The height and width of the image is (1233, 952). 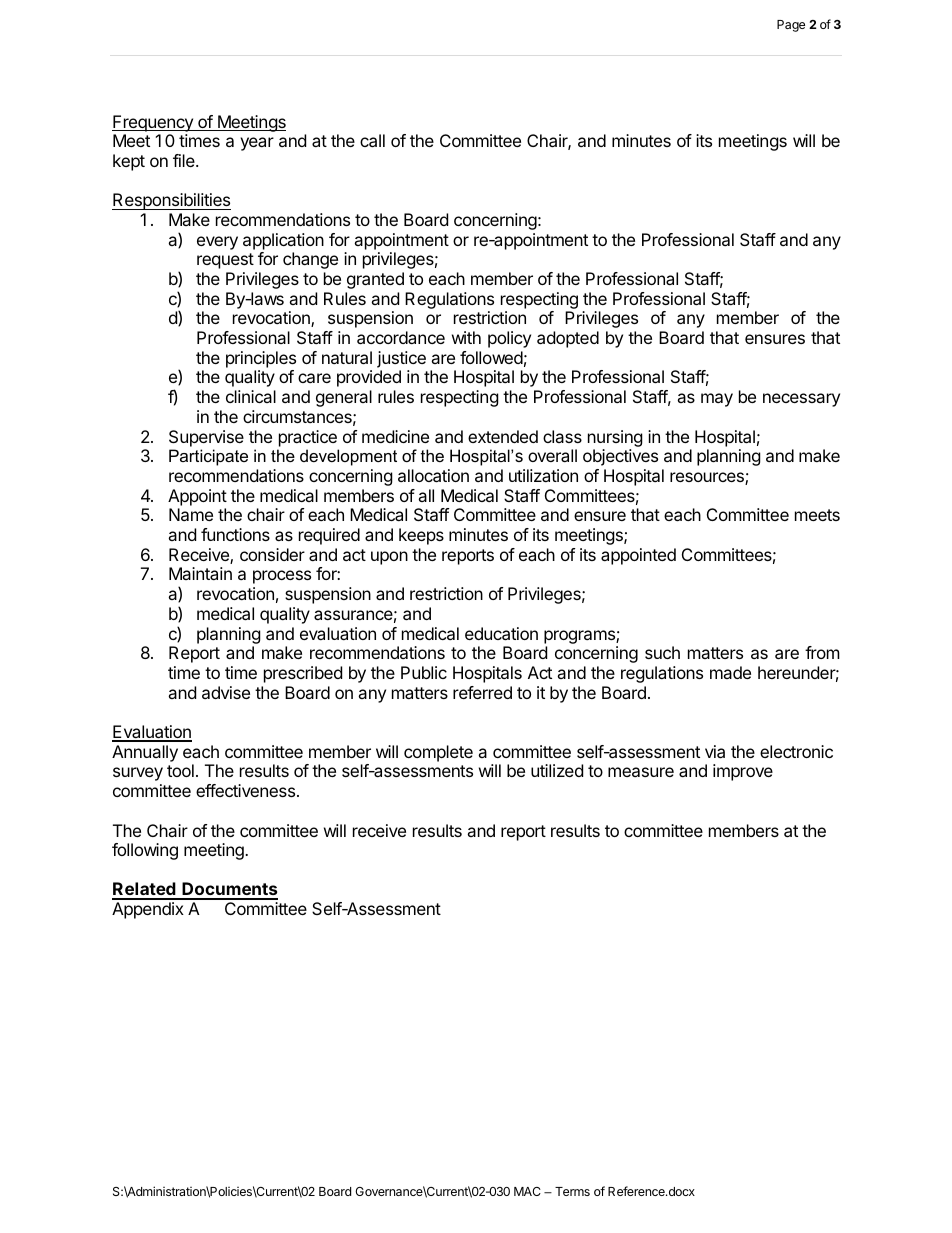 What do you see at coordinates (200, 573) in the image?
I see `Maintain` at bounding box center [200, 573].
